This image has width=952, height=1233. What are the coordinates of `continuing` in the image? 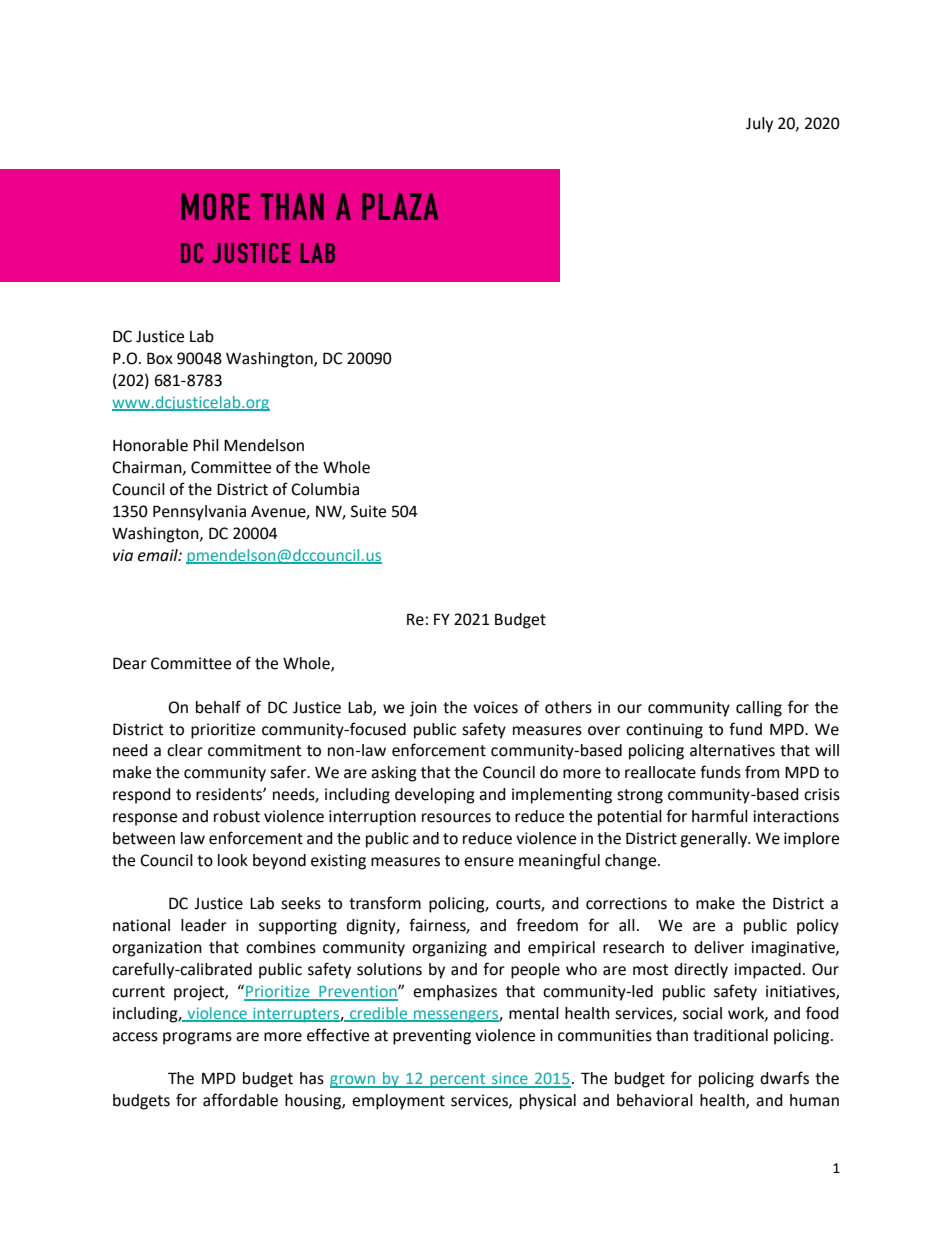 It's located at (664, 731).
